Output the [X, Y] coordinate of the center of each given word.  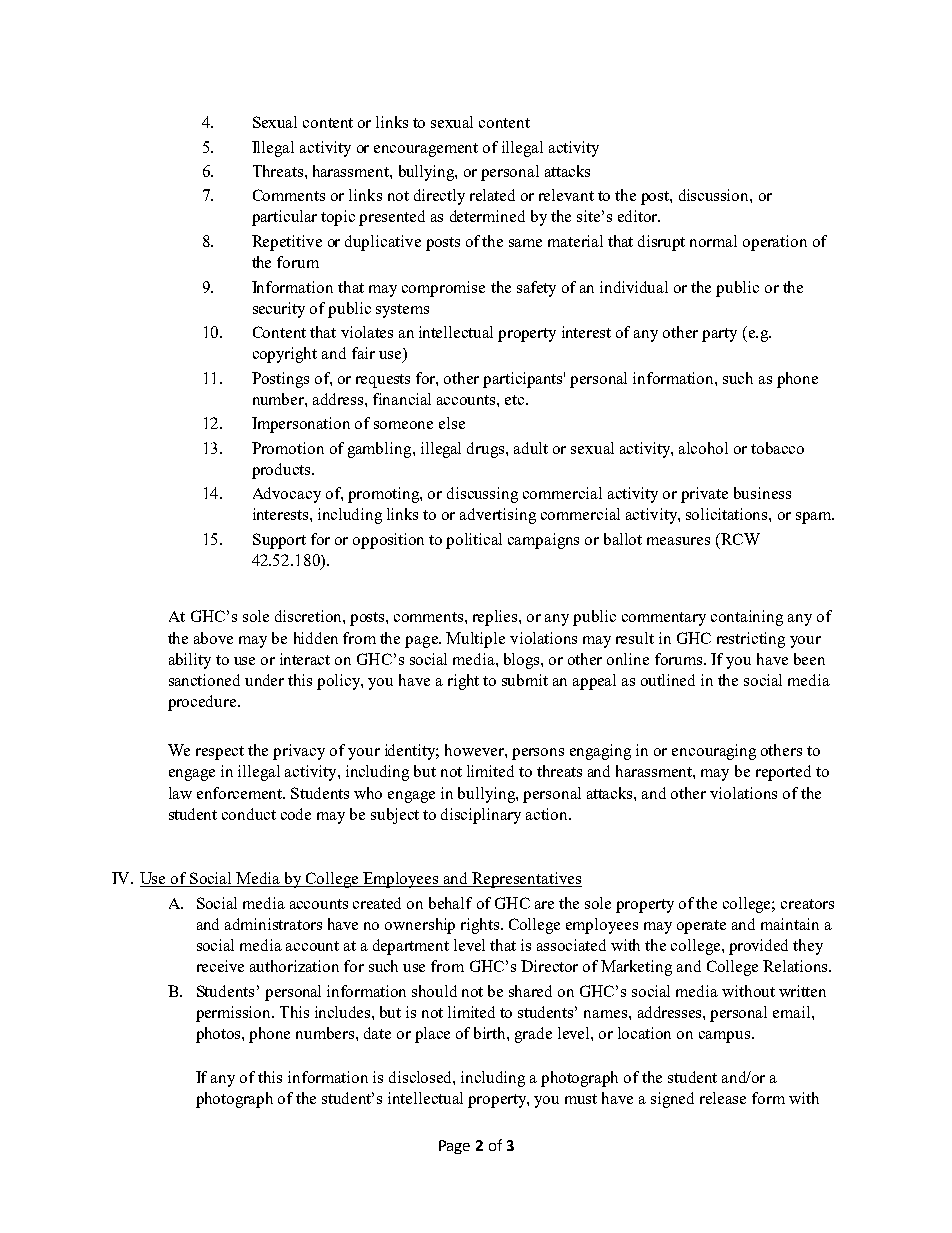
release [723, 1098]
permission [235, 1014]
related [492, 195]
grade [533, 1035]
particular [284, 218]
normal [713, 241]
